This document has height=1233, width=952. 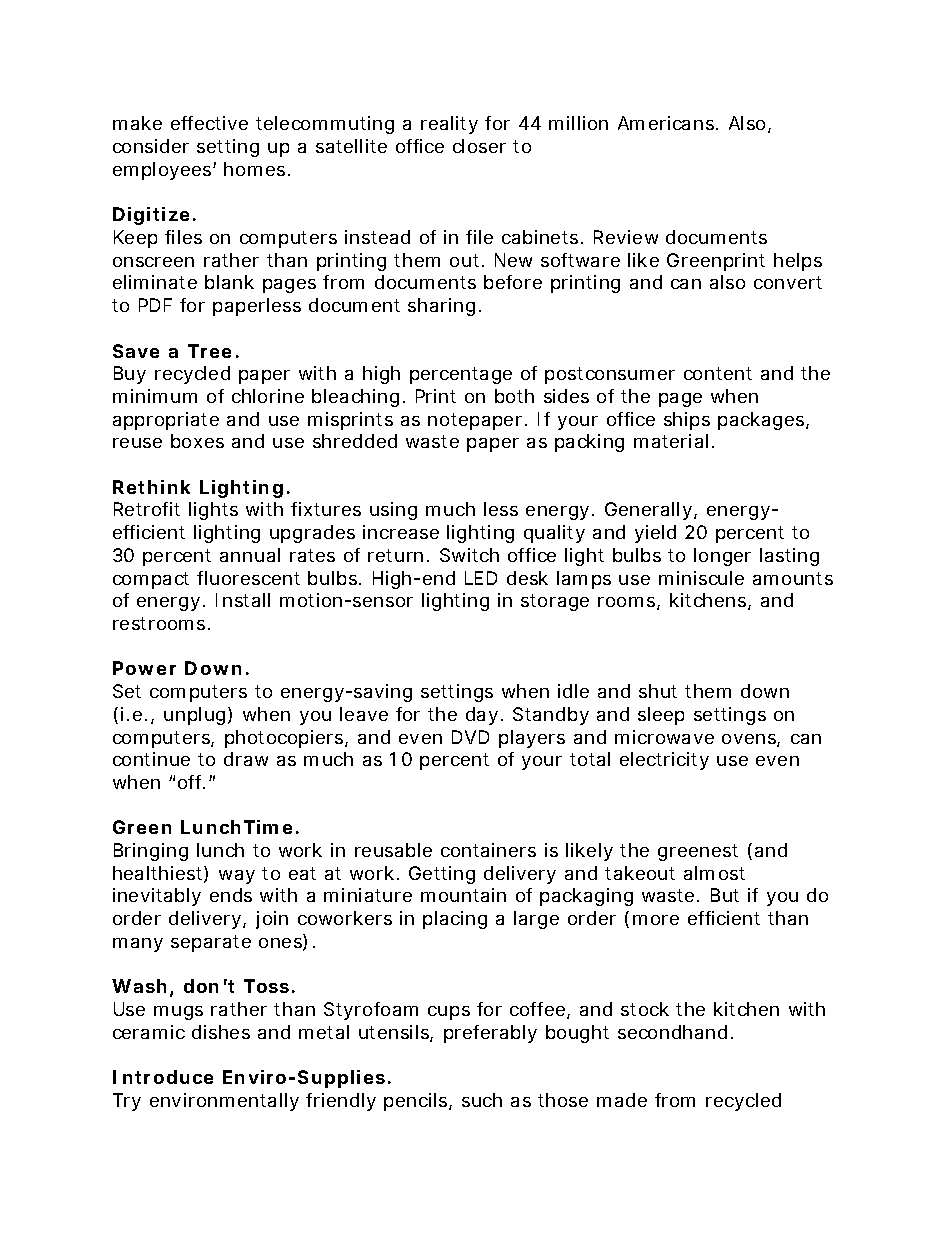 What do you see at coordinates (209, 123) in the document?
I see `effective` at bounding box center [209, 123].
